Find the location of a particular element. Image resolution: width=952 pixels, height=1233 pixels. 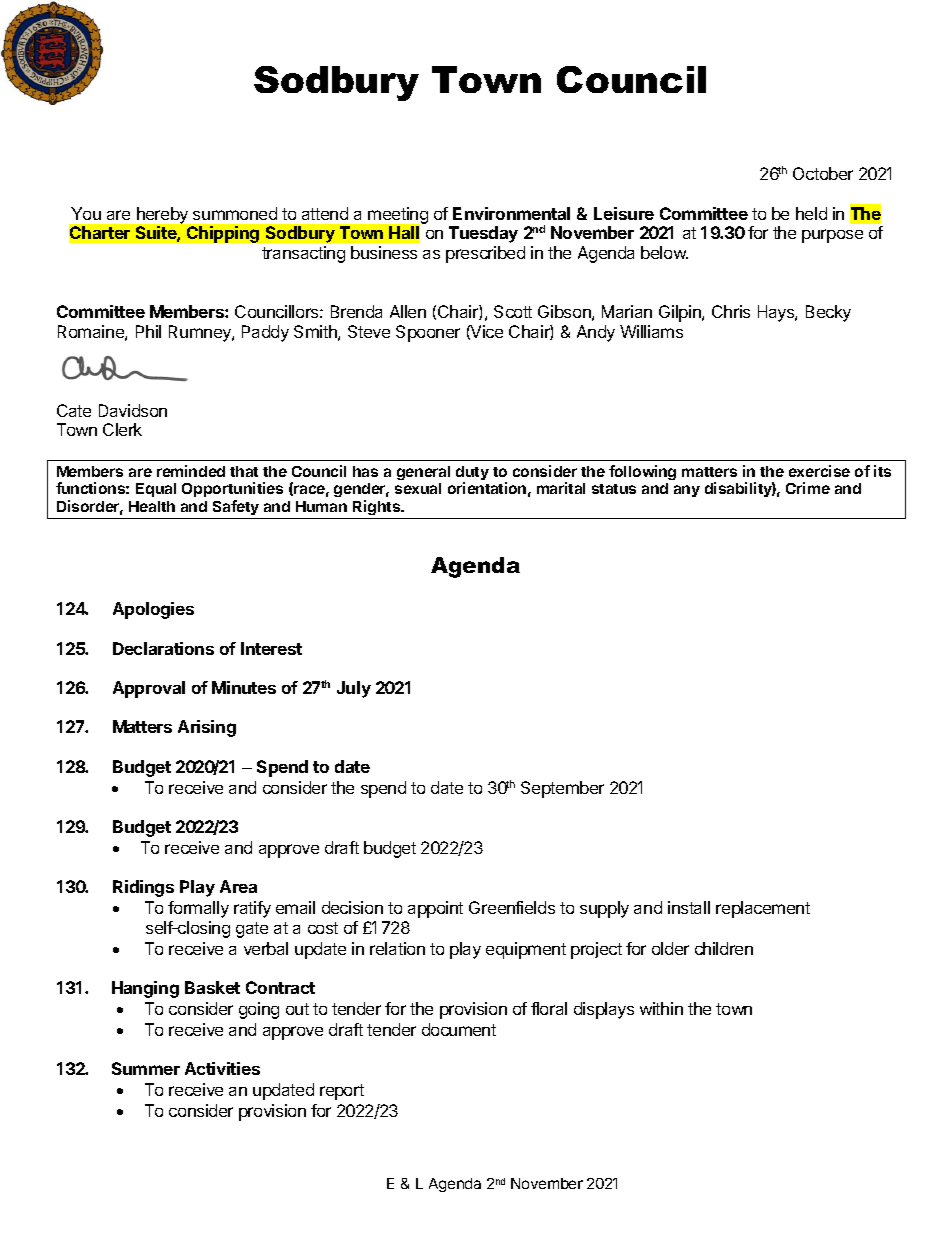

held is located at coordinates (811, 213).
